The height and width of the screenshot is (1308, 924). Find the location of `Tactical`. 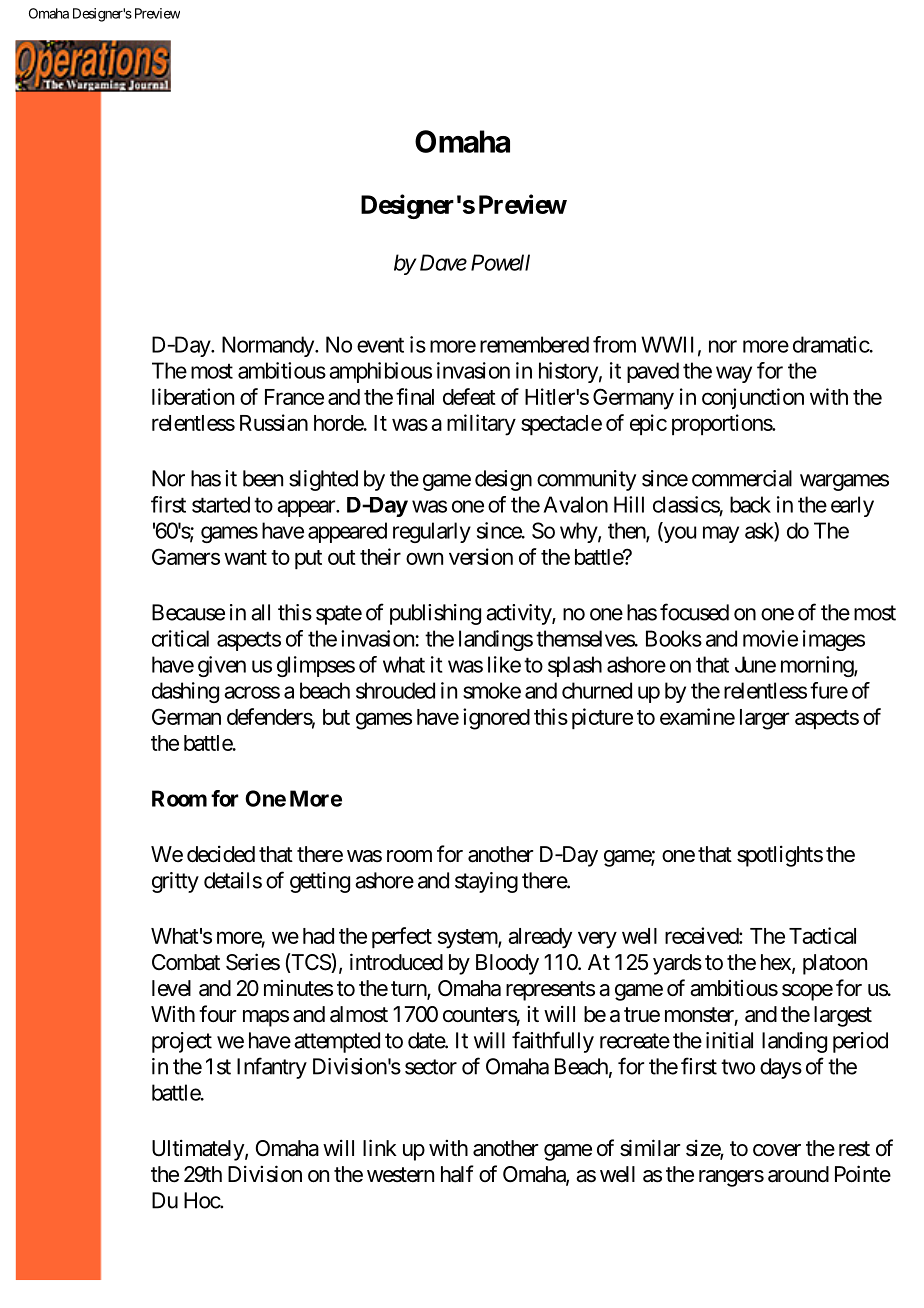

Tactical is located at coordinates (822, 935).
